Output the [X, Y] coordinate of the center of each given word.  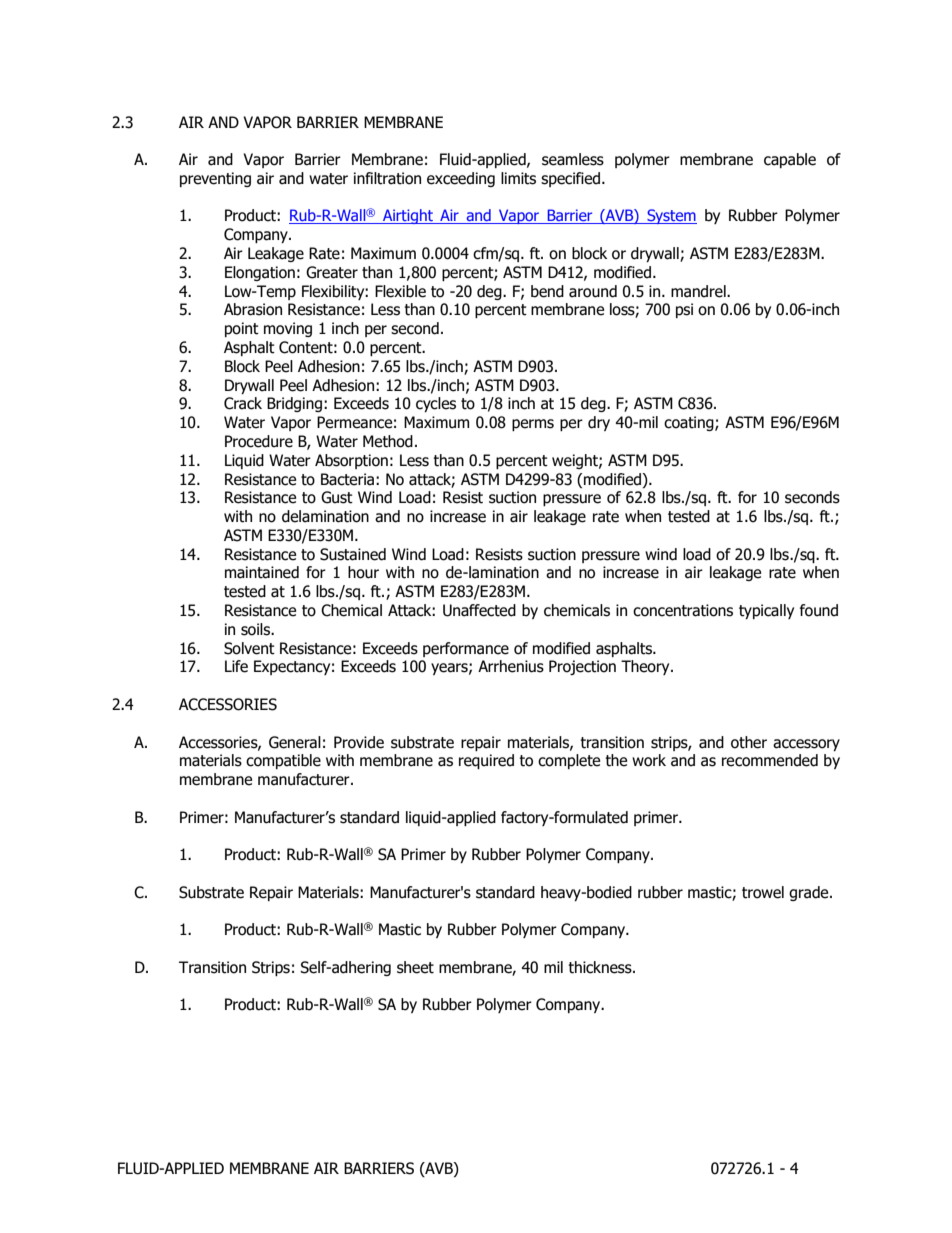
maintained [262, 572]
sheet [415, 967]
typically [766, 611]
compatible [283, 761]
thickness [601, 967]
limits [518, 178]
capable [790, 160]
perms [533, 425]
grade [810, 893]
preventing [215, 179]
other [749, 742]
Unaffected [479, 610]
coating [690, 423]
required [486, 761]
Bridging [296, 404]
